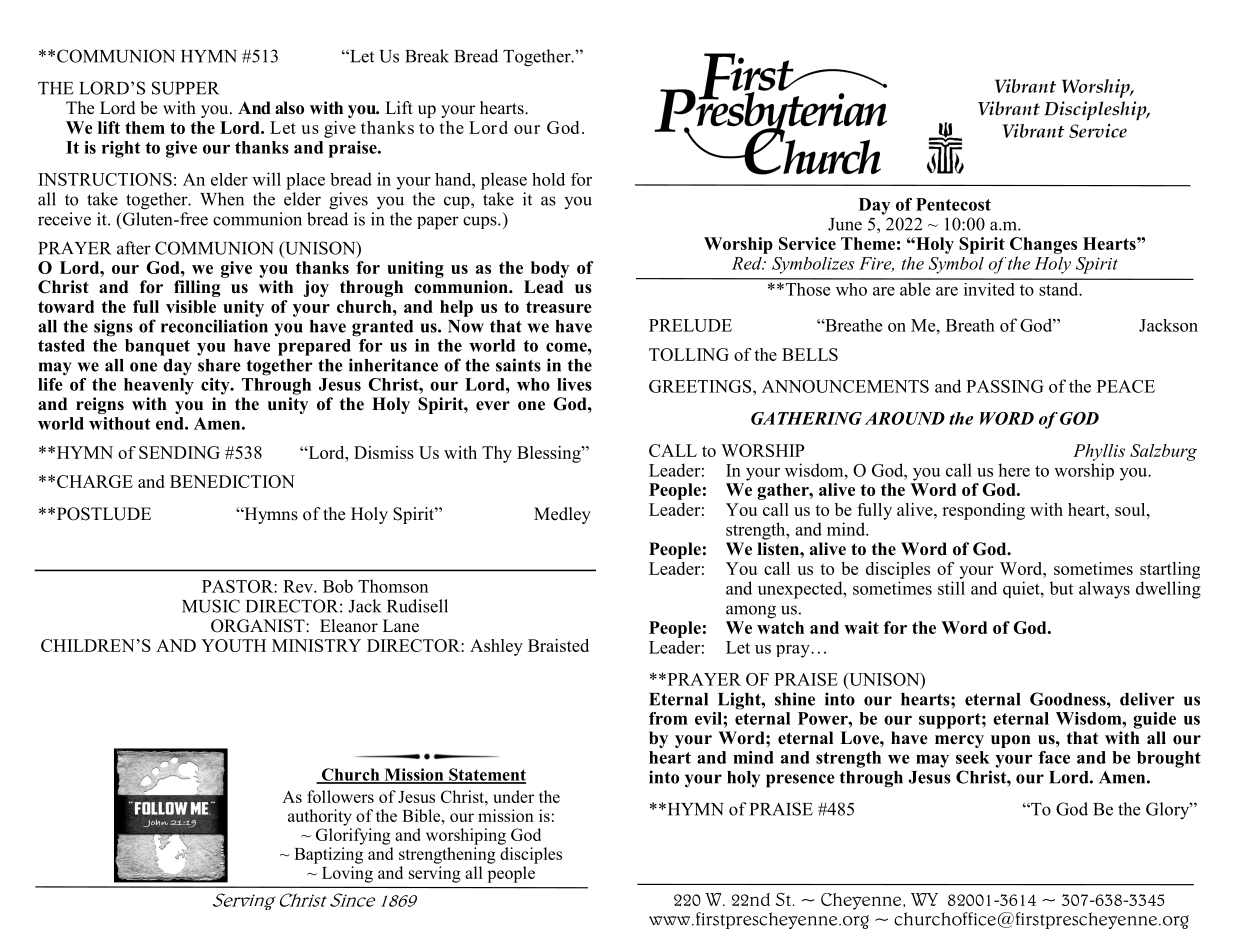 The width and height of the screenshot is (1233, 952). What do you see at coordinates (513, 796) in the screenshot?
I see `under` at bounding box center [513, 796].
